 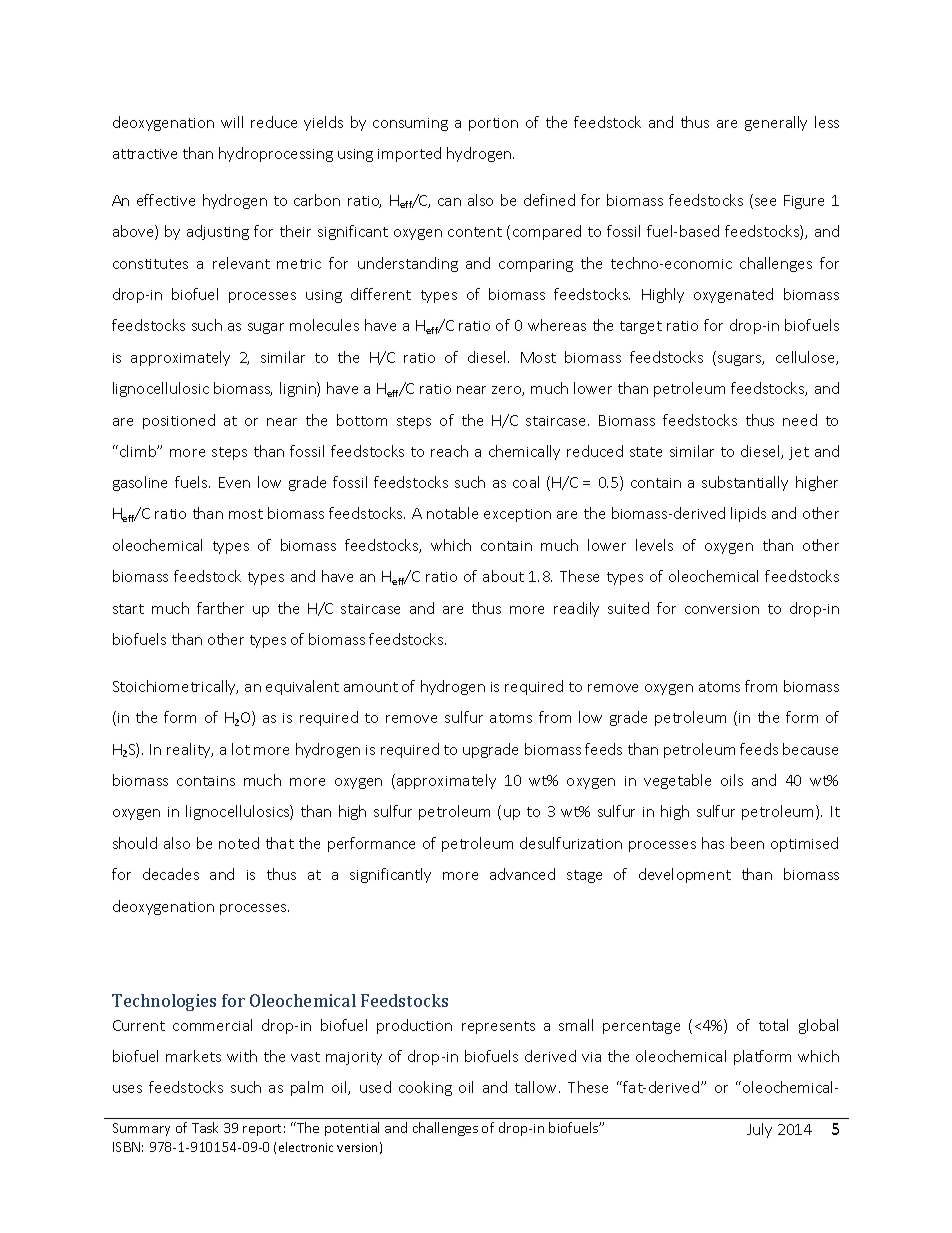 I want to click on generally, so click(x=776, y=123).
